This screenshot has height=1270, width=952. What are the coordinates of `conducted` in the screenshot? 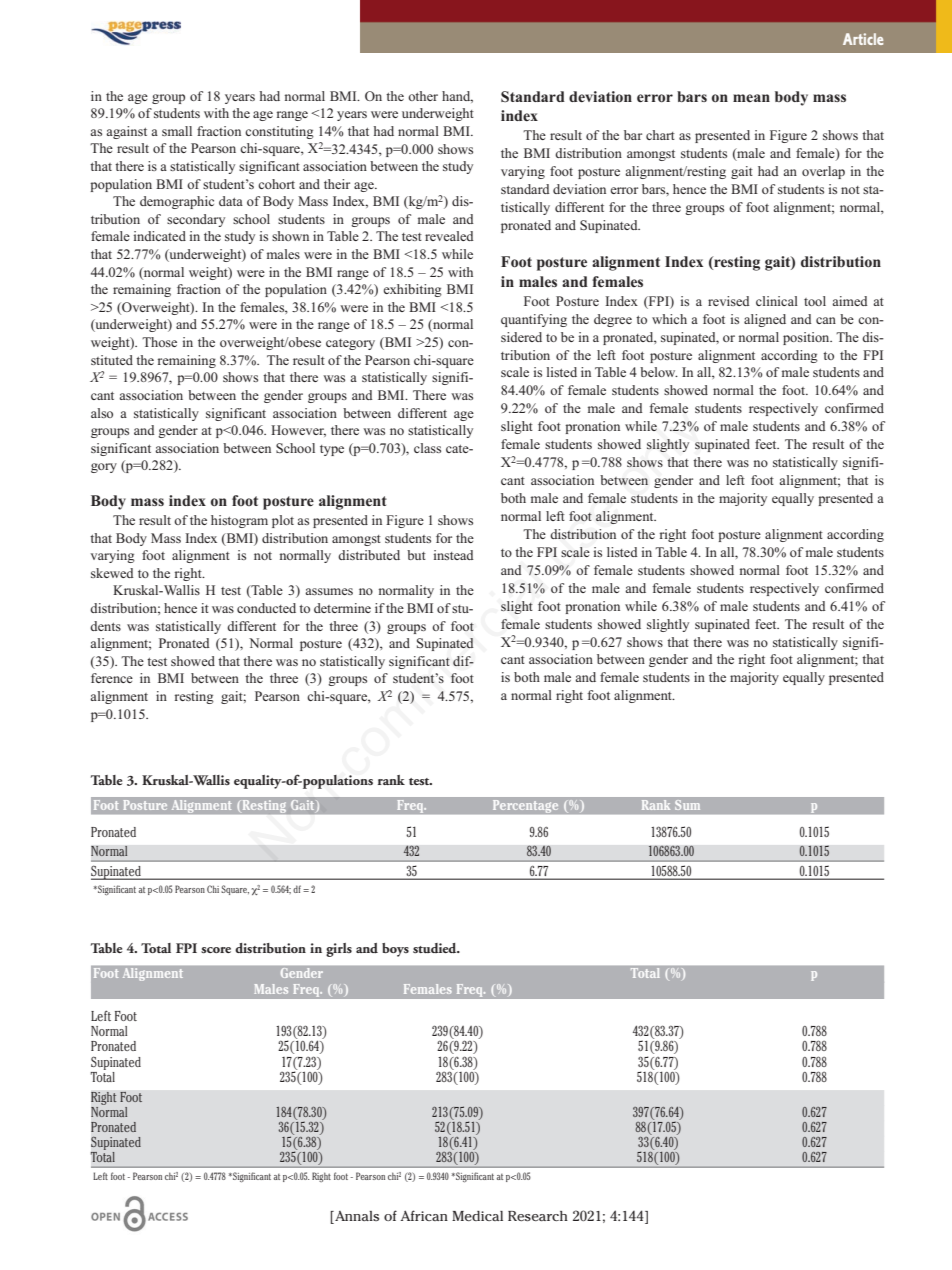 It's located at (266, 608).
